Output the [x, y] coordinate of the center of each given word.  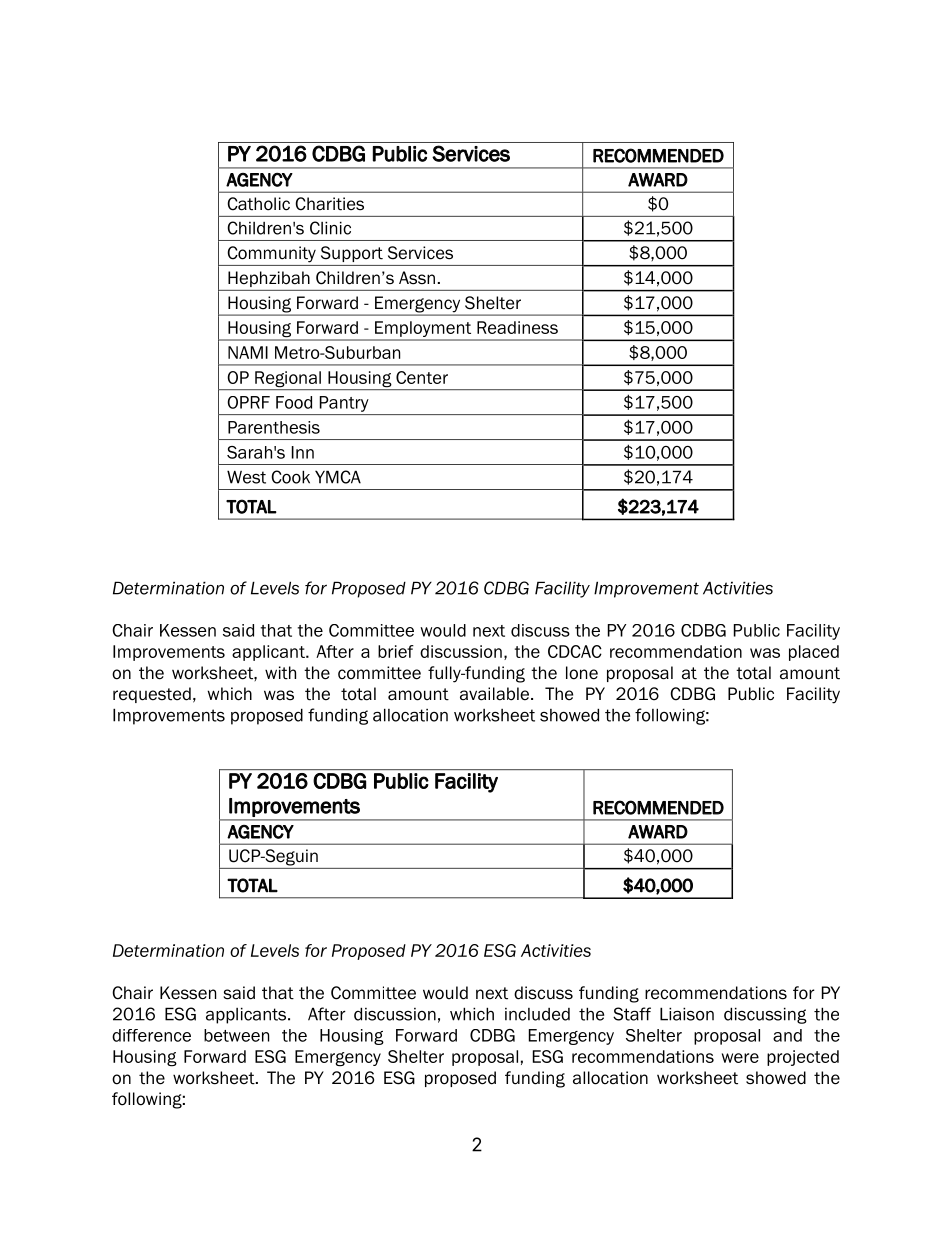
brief [396, 651]
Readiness [517, 327]
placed [814, 653]
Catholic [258, 204]
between [236, 1035]
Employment [423, 330]
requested [152, 695]
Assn [417, 278]
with [280, 673]
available [496, 694]
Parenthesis [274, 427]
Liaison [687, 1014]
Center [422, 377]
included [537, 1014]
